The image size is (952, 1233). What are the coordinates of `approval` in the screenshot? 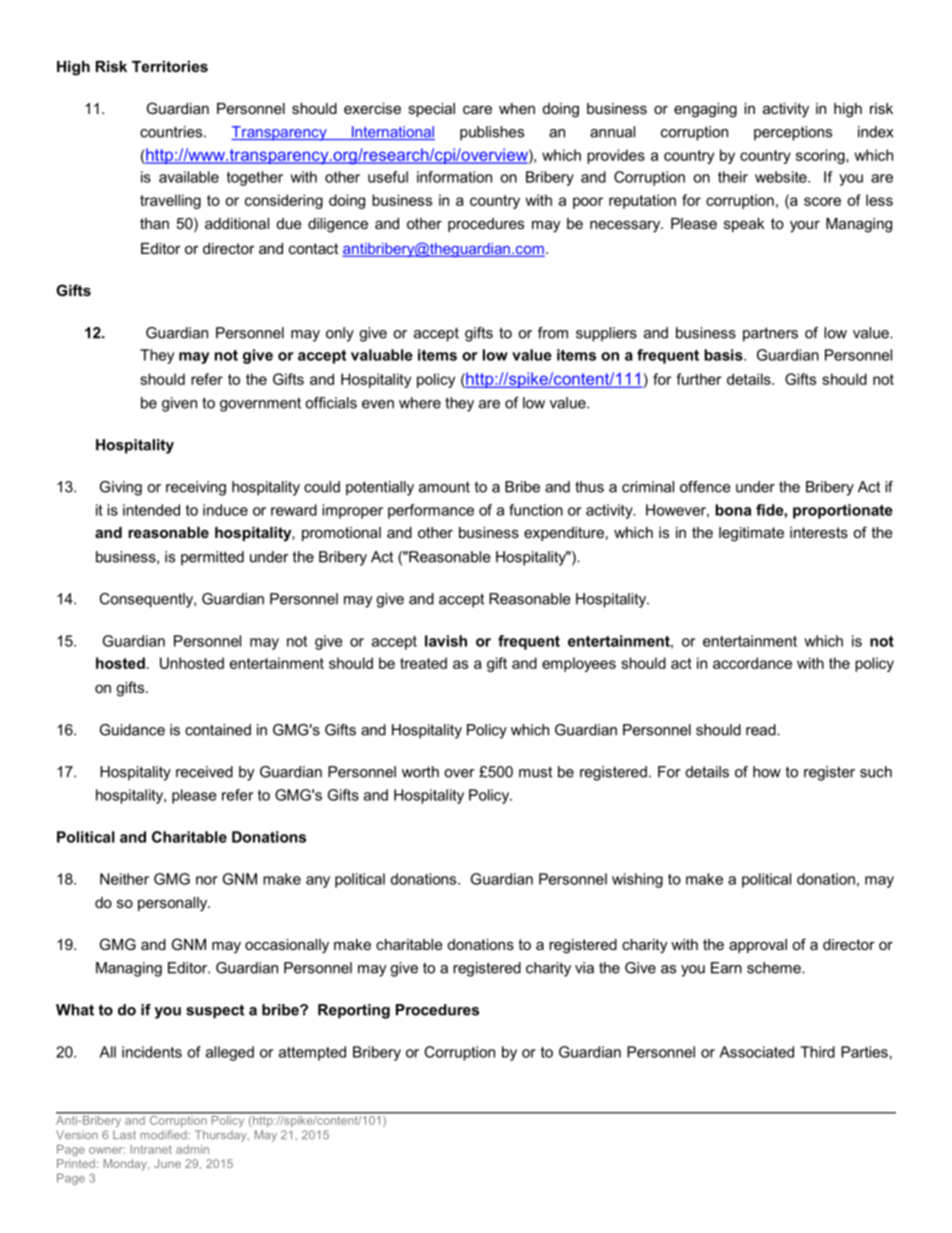 It's located at (758, 946).
